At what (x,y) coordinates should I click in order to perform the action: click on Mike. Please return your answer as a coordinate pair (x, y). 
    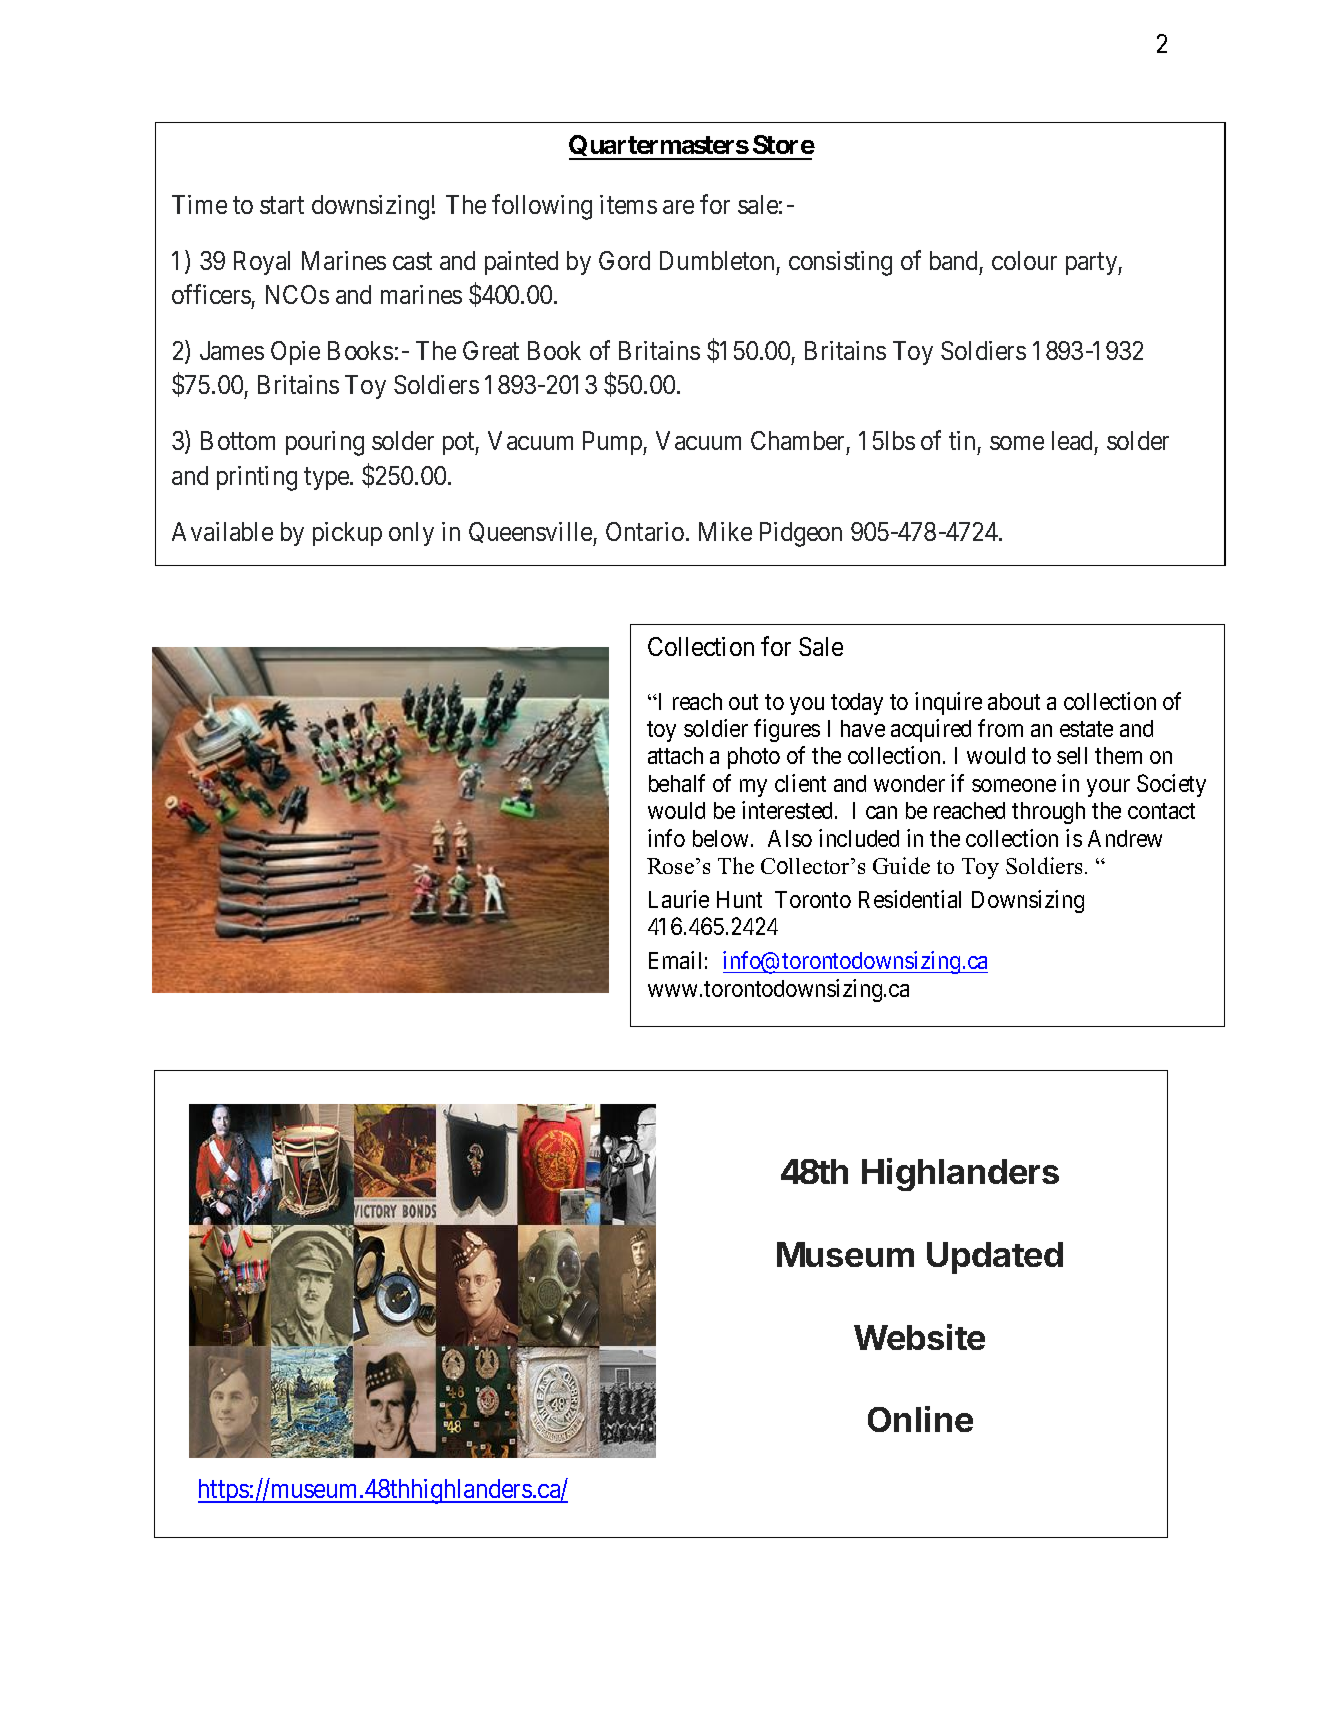
    Looking at the image, I should click on (725, 531).
